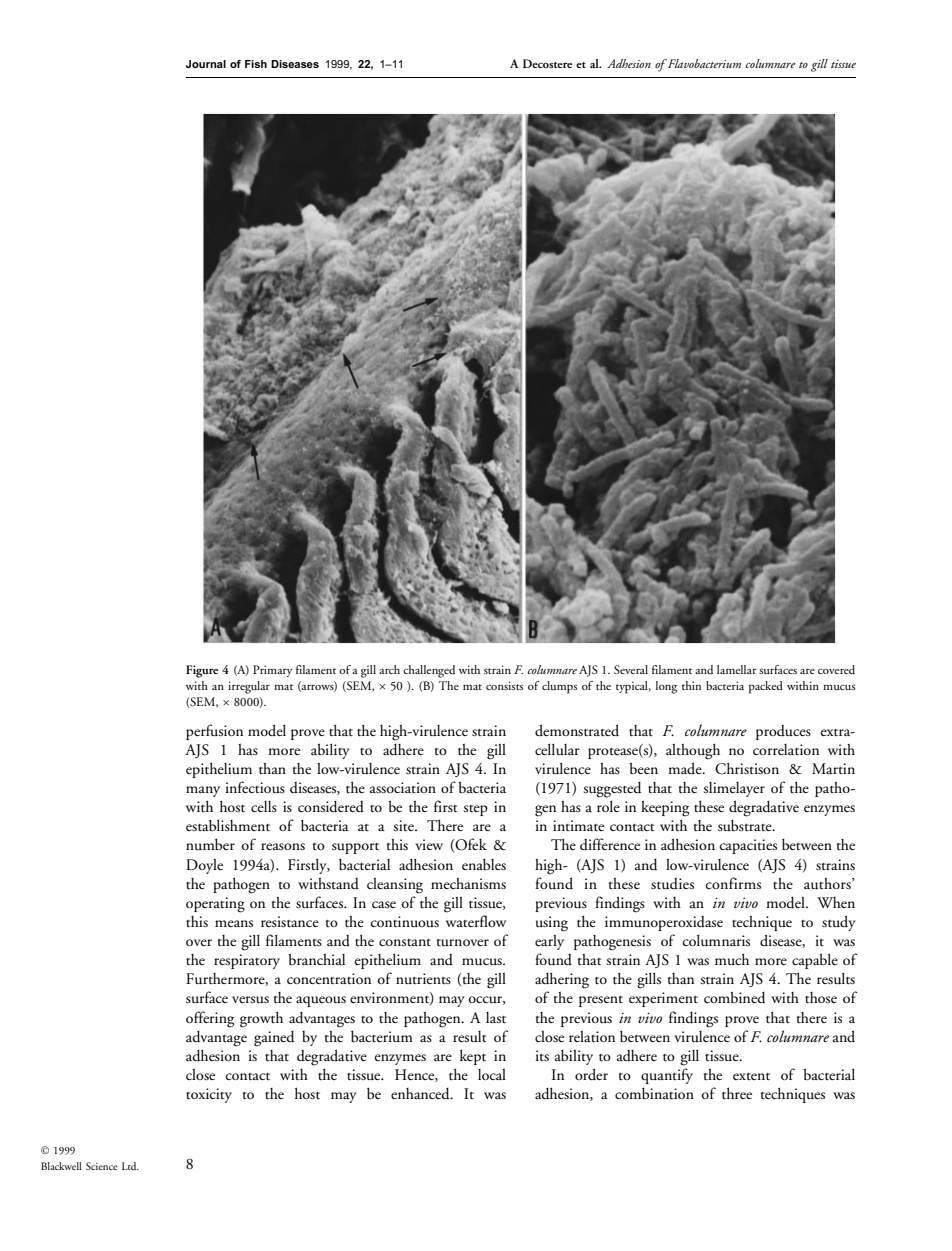  Describe the element at coordinates (206, 64) in the document. I see `Journal` at that location.
